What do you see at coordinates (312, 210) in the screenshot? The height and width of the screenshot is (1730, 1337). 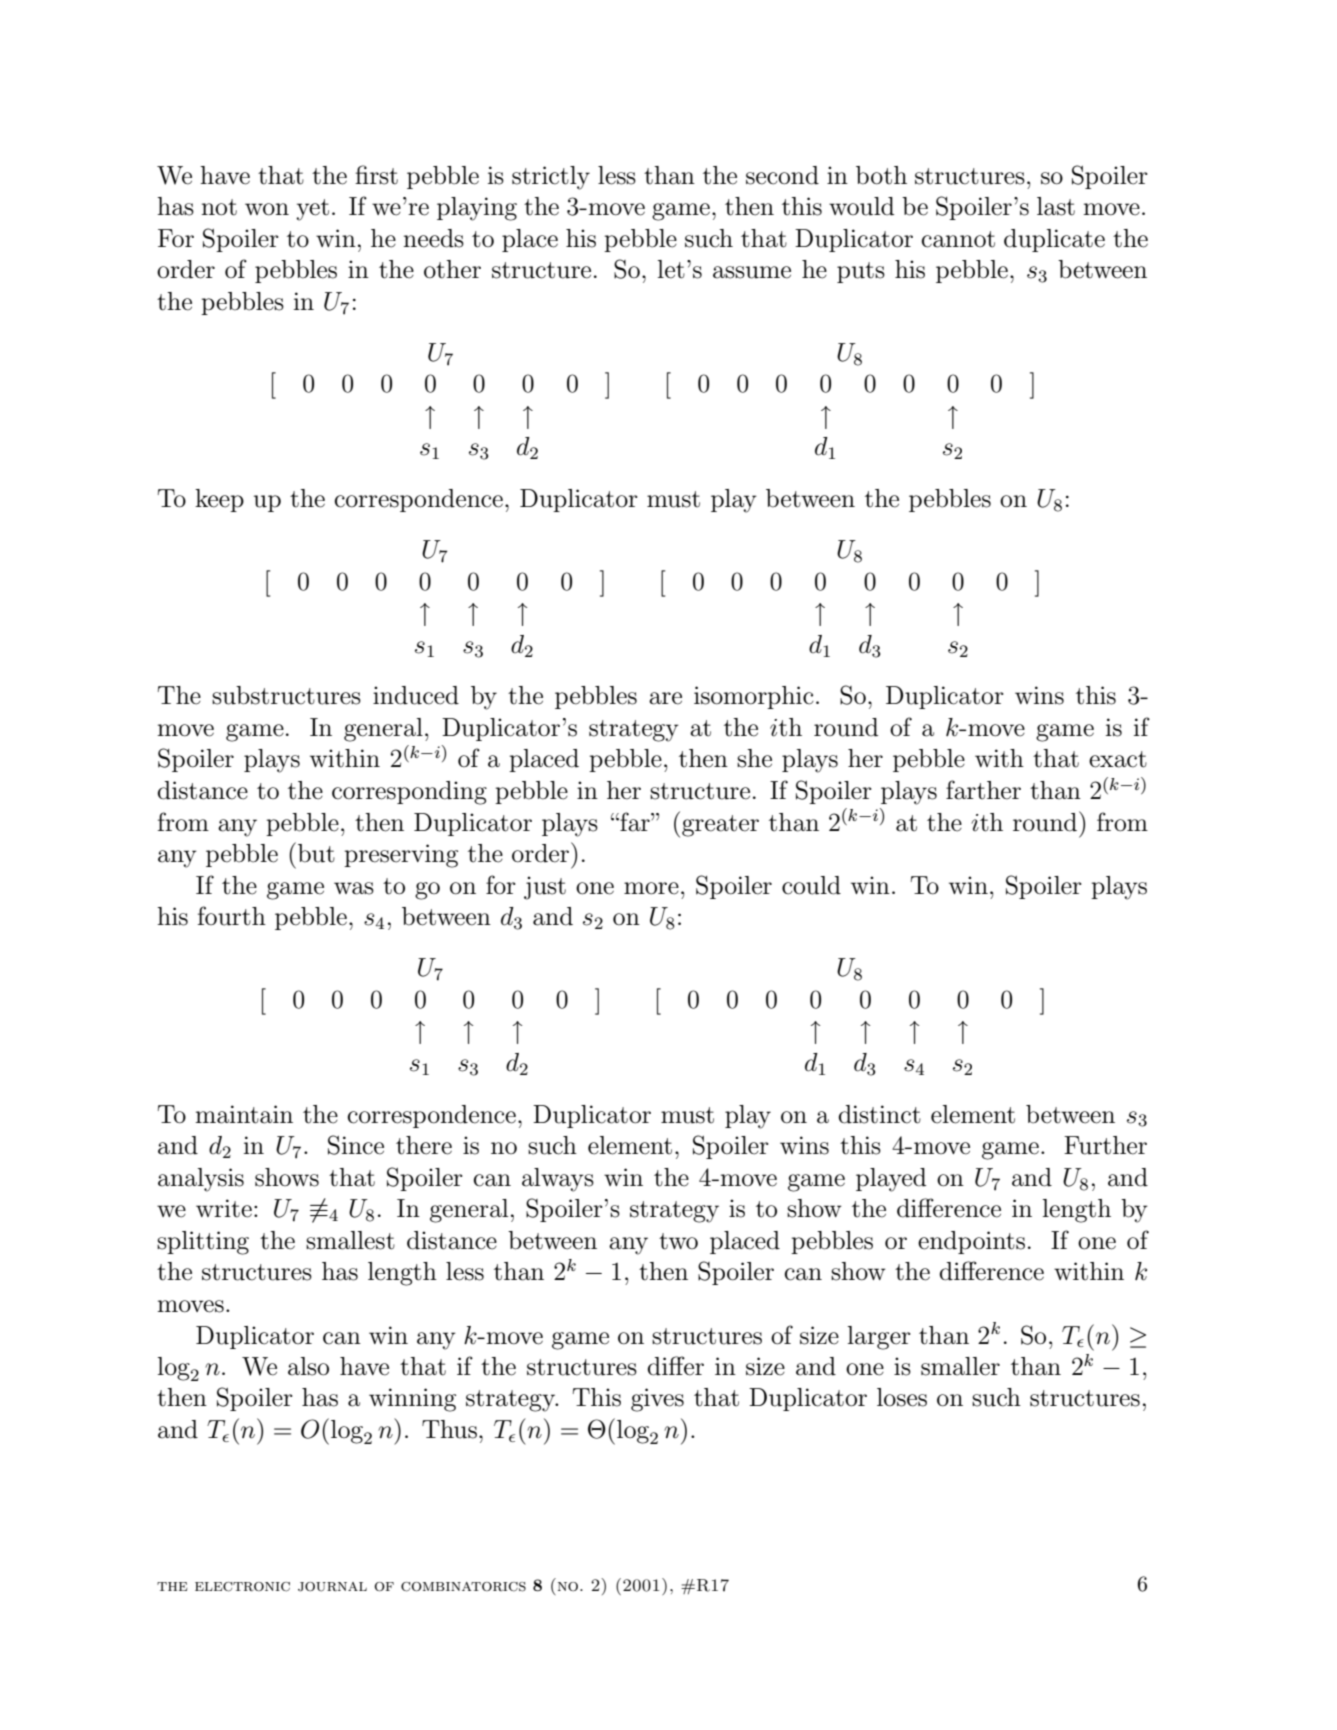 I see `yet` at bounding box center [312, 210].
